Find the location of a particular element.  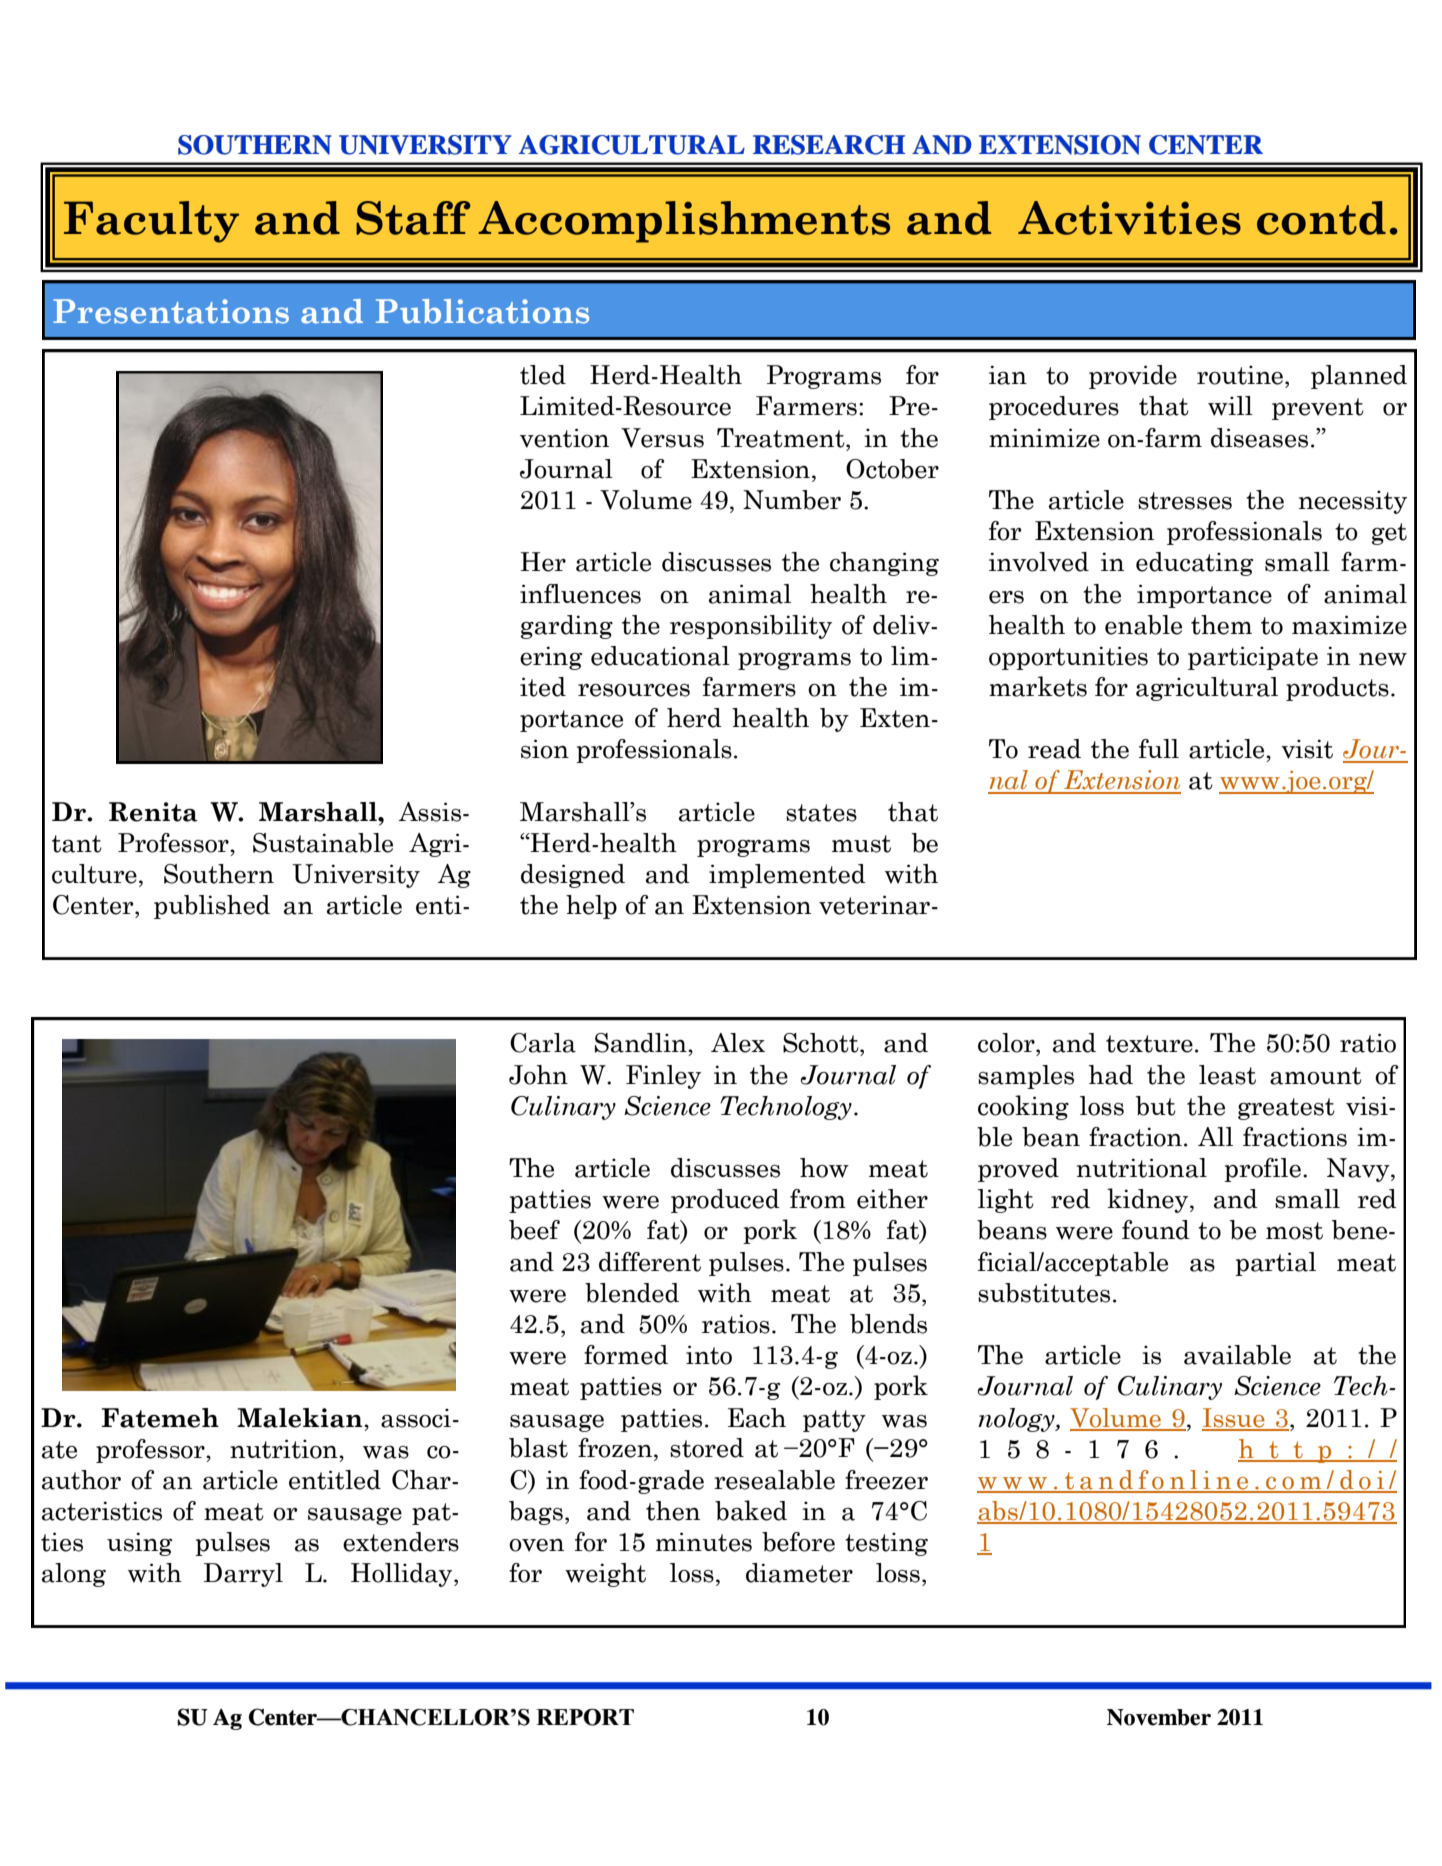

profile is located at coordinates (1262, 1170).
